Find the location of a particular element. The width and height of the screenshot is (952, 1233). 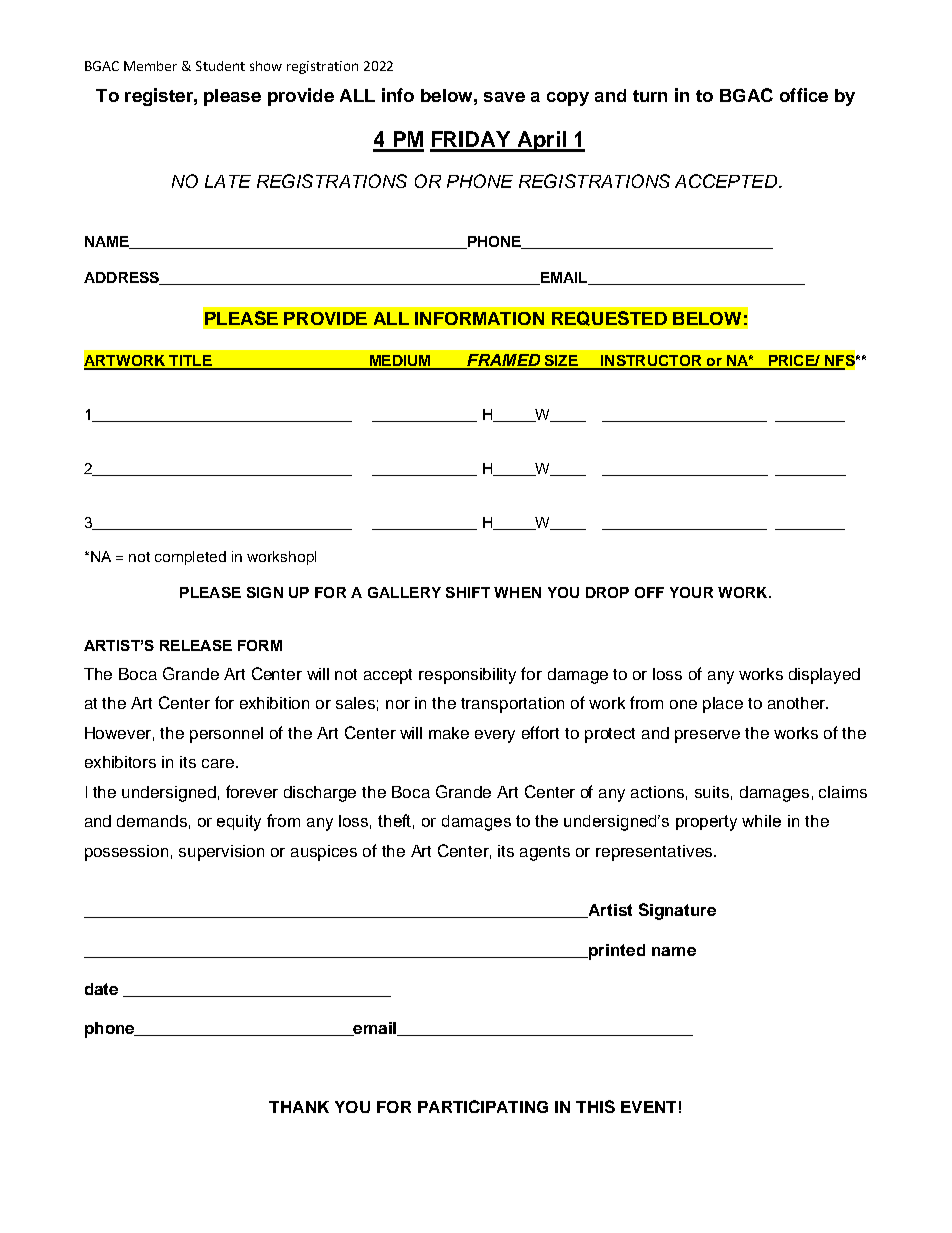

THANK is located at coordinates (299, 1107).
